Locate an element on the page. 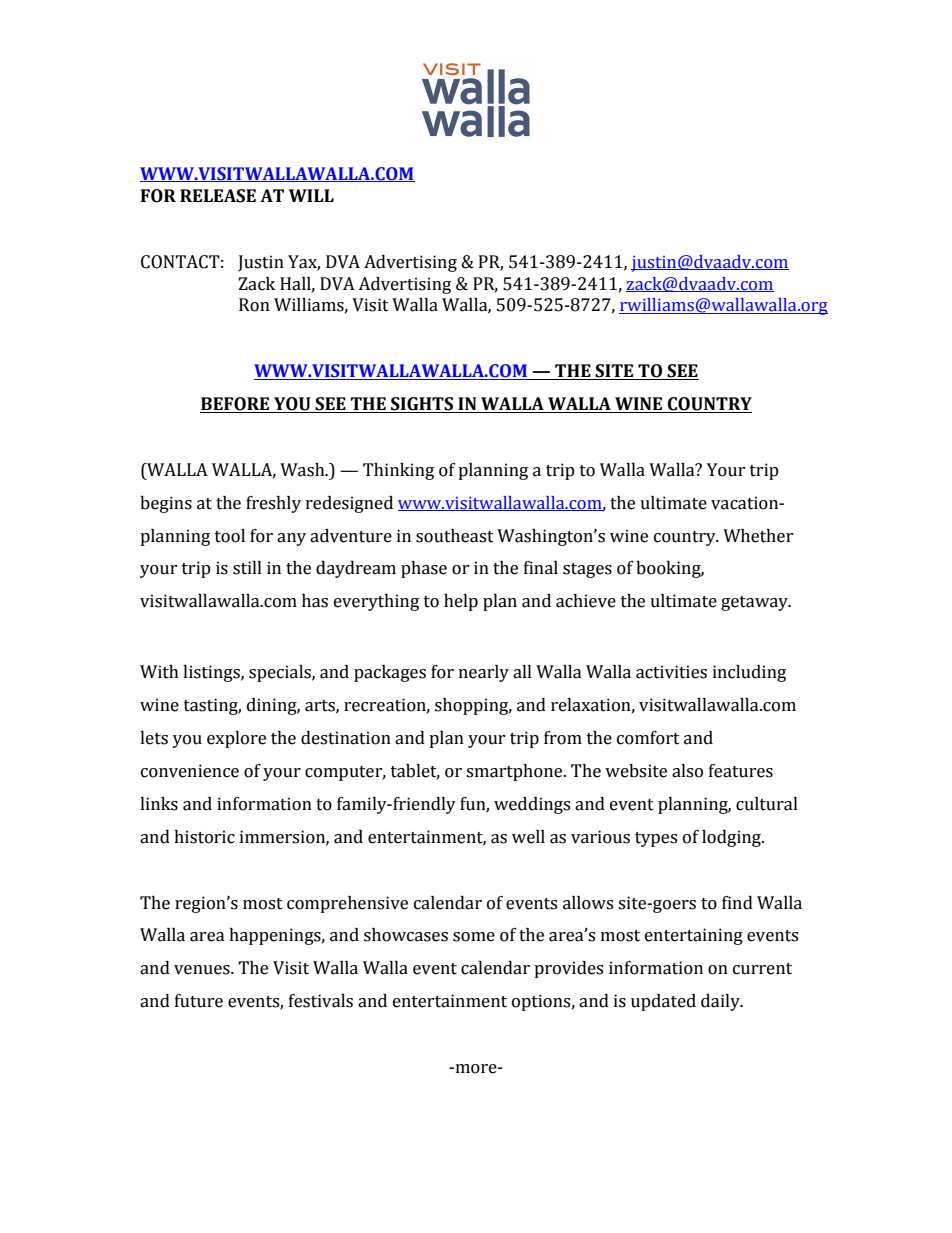 Image resolution: width=952 pixels, height=1233 pixels. RELEASE is located at coordinates (218, 196).
